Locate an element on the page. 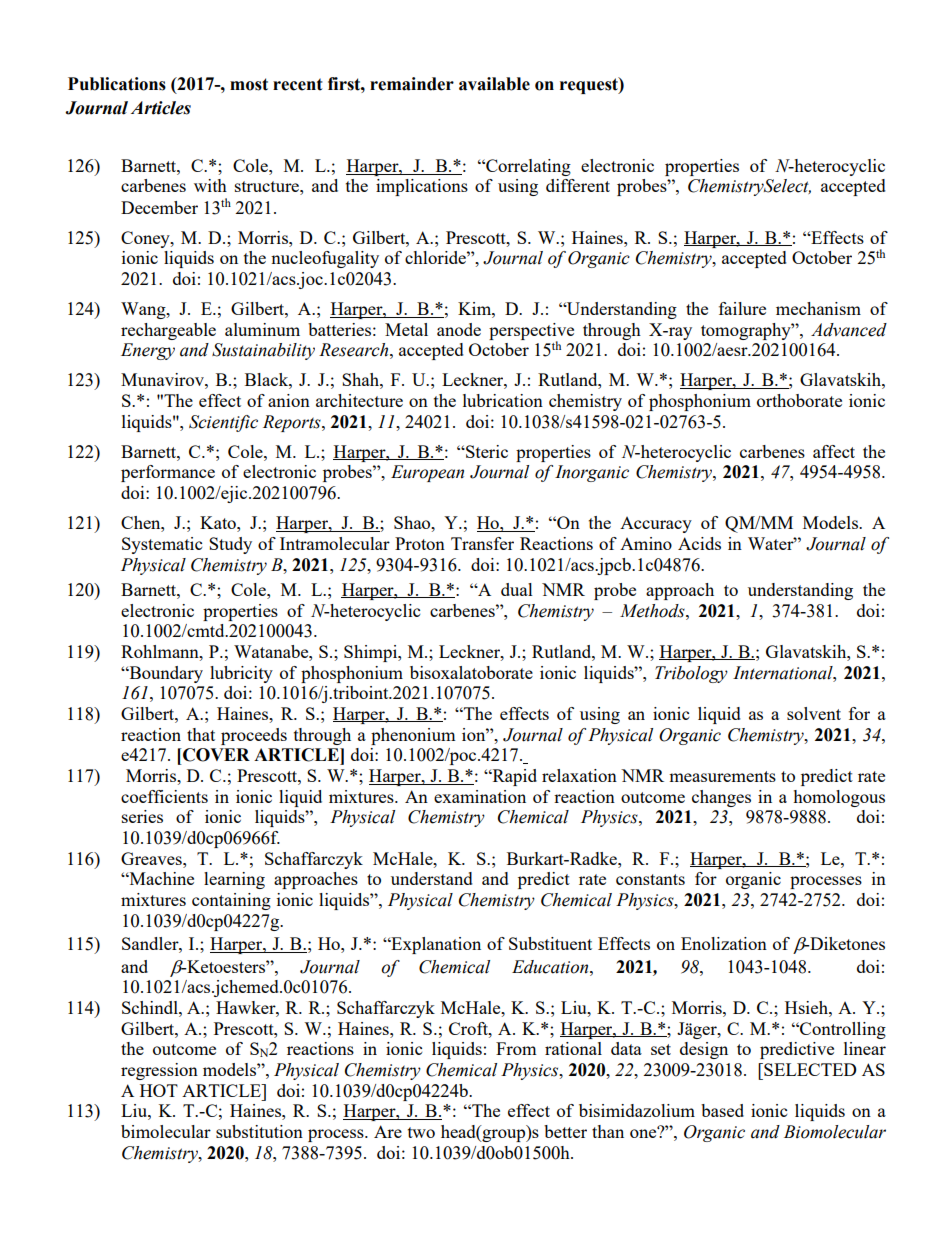  most is located at coordinates (249, 84).
